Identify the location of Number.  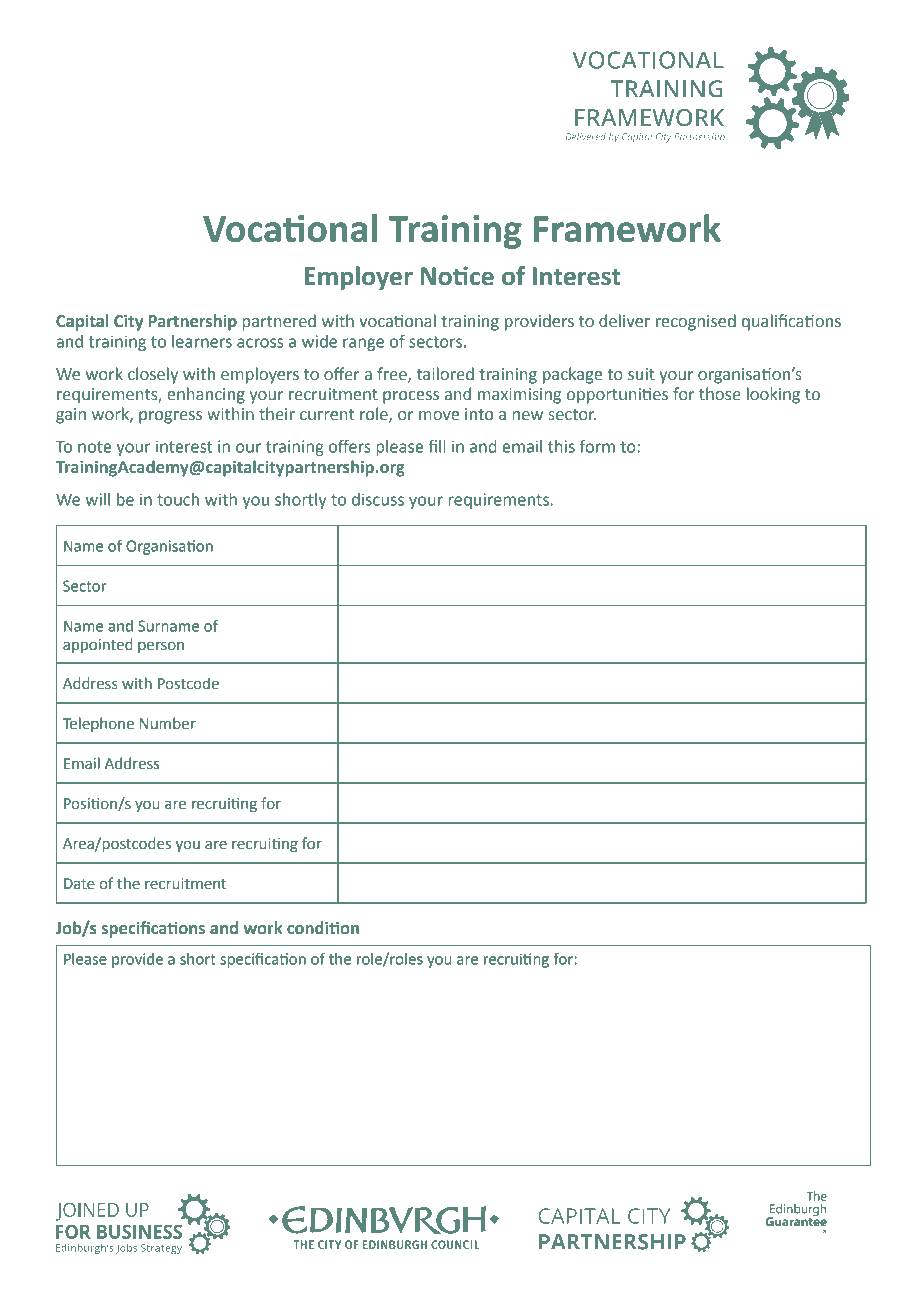
(168, 723).
